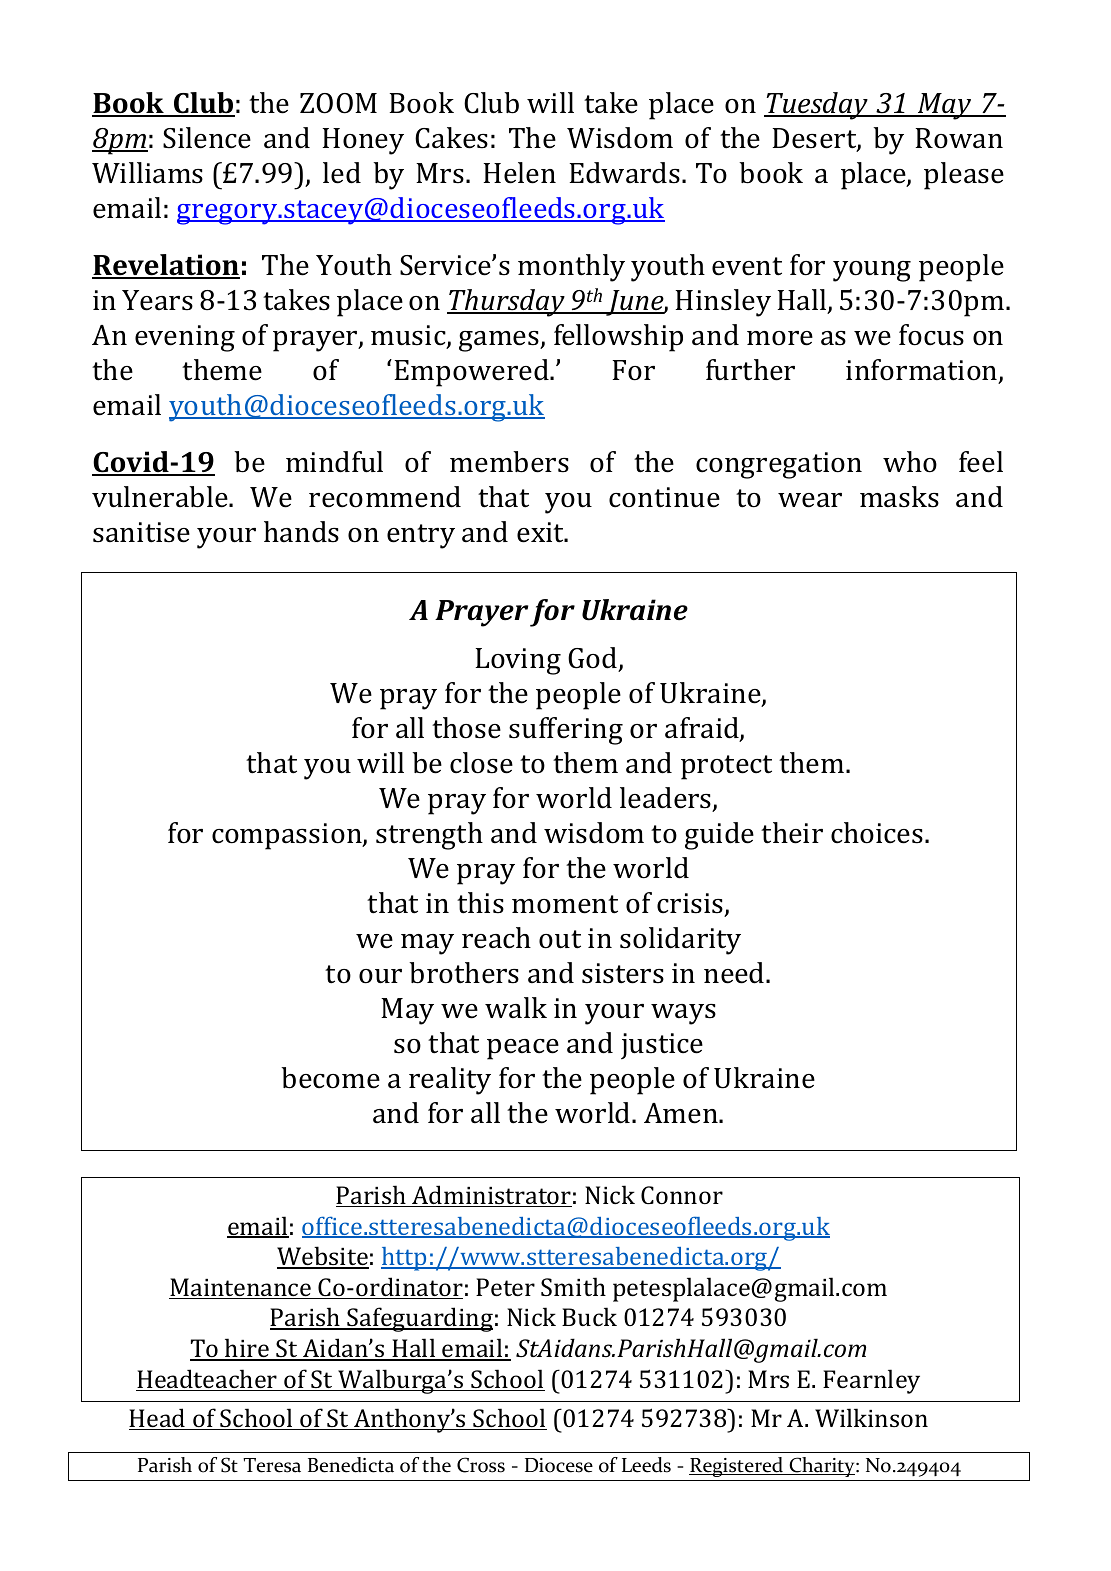 This page has height=1571, width=1111. Describe the element at coordinates (481, 1465) in the page. I see `Cross` at that location.
